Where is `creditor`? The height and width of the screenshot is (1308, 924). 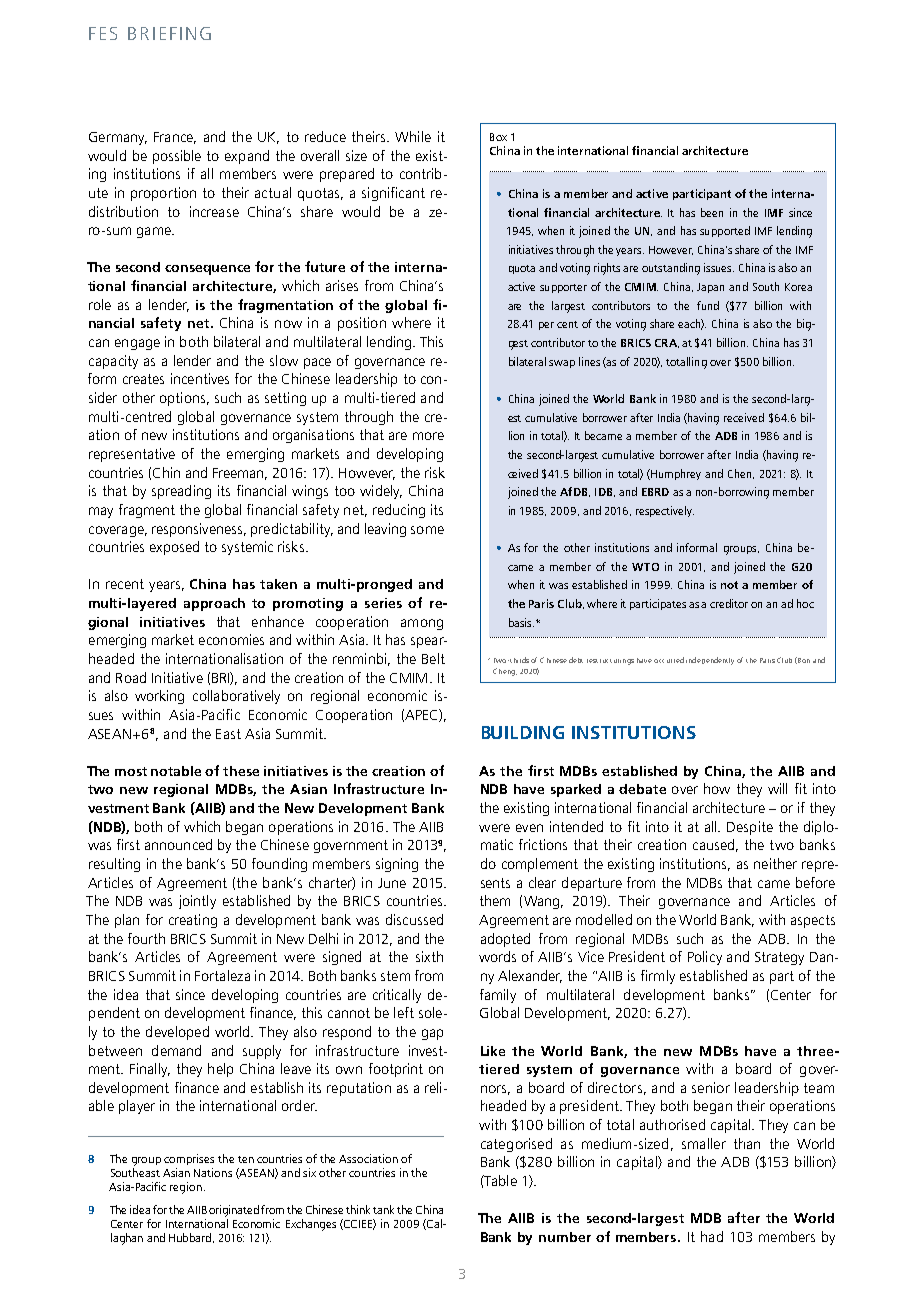
creditor is located at coordinates (729, 603).
